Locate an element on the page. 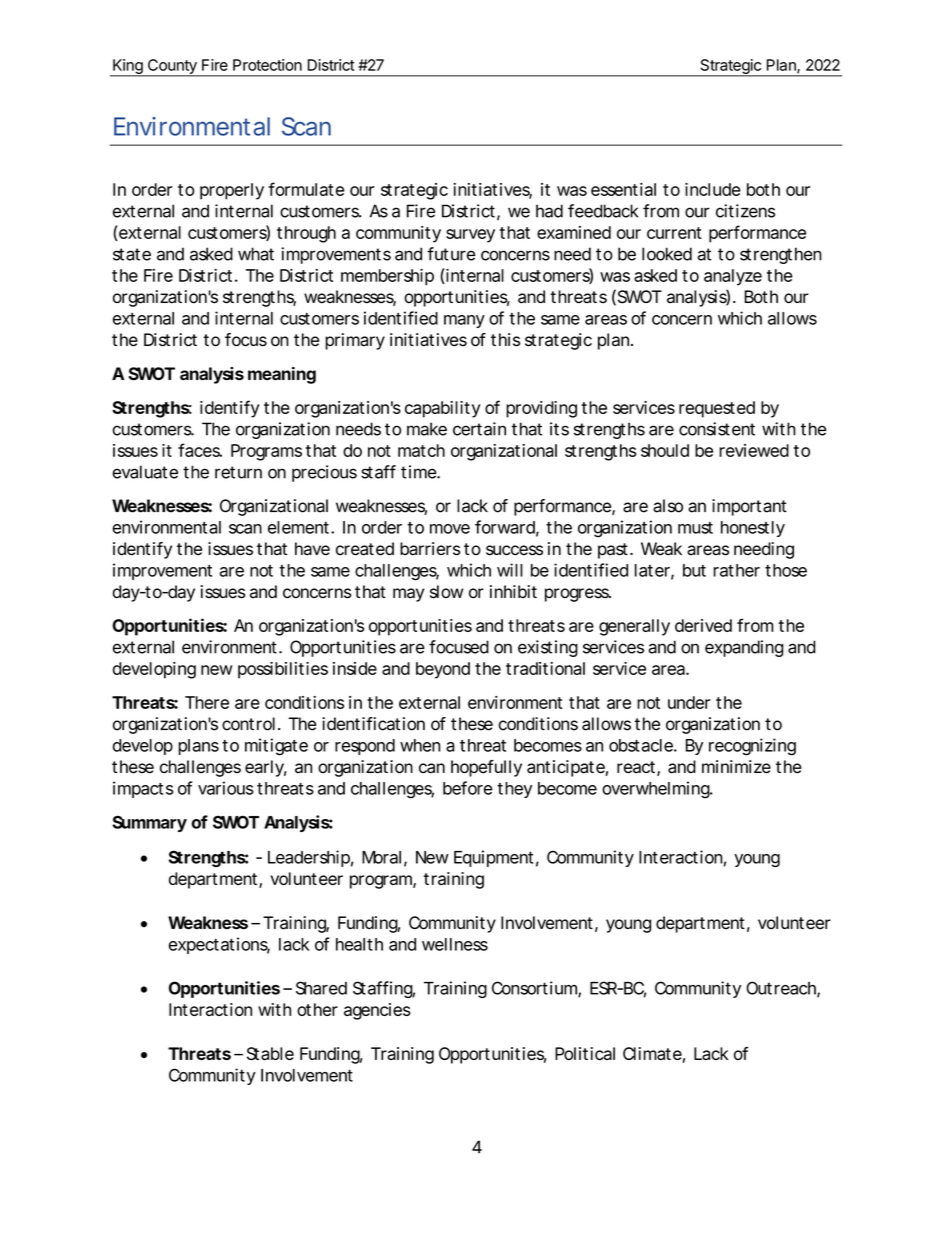 This page has width=952, height=1233. have is located at coordinates (312, 549).
